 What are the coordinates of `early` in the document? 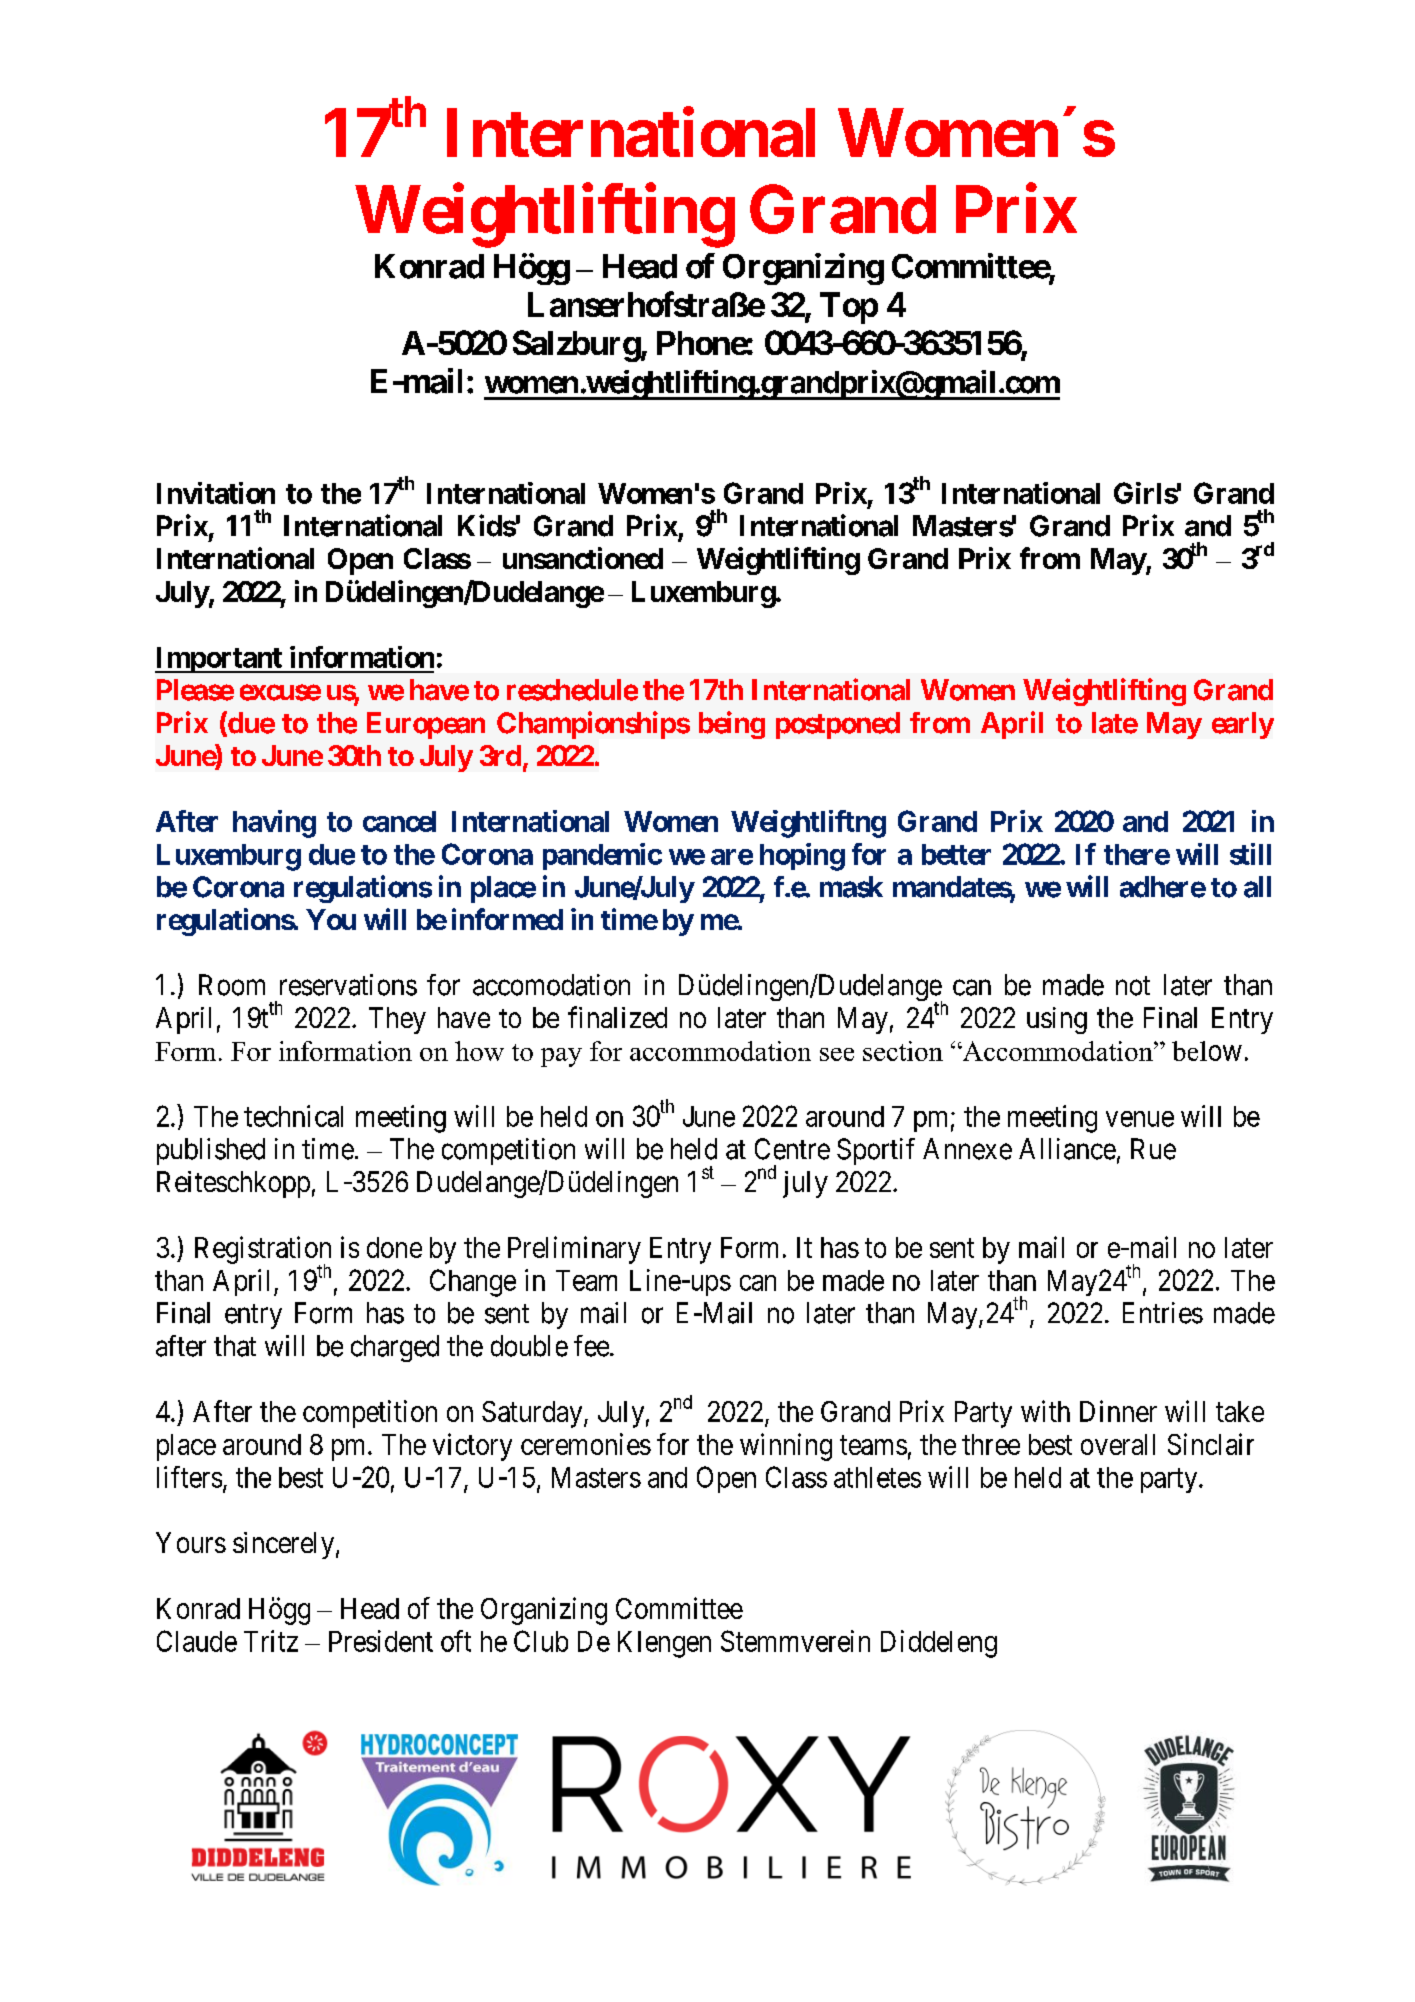 It's located at (1243, 725).
